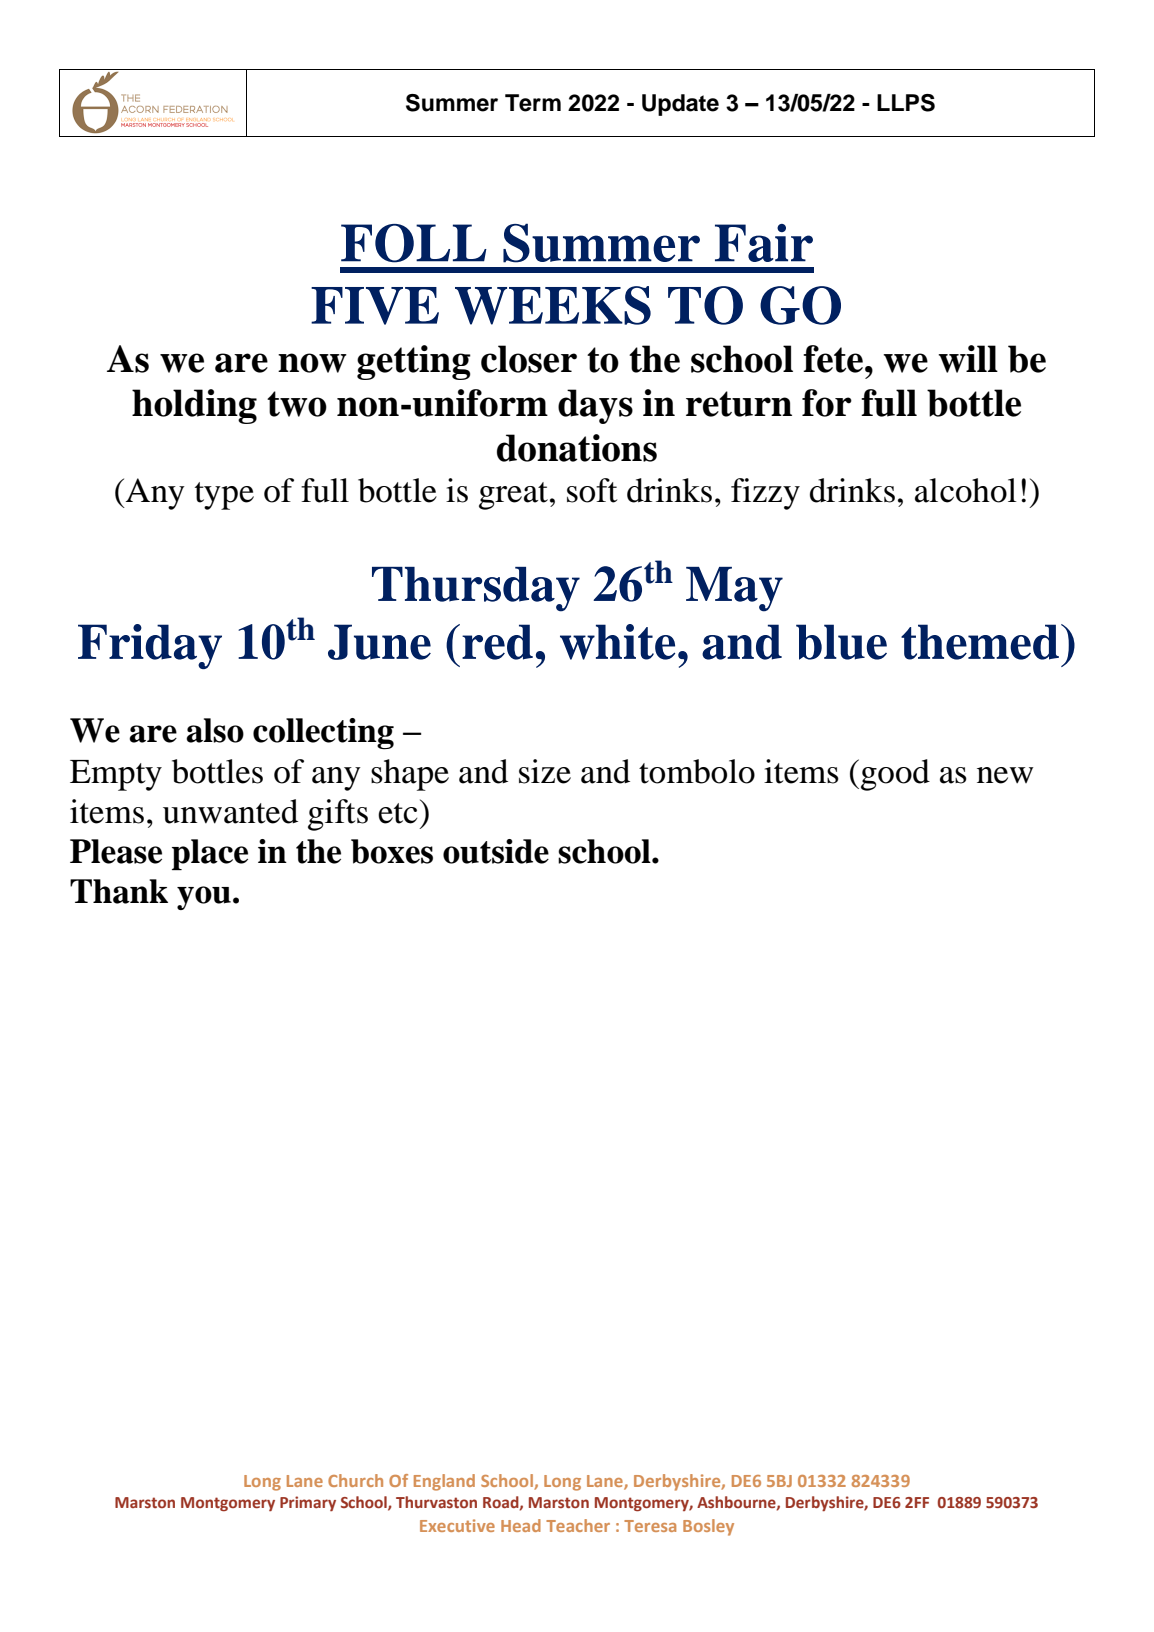  What do you see at coordinates (224, 496) in the image?
I see `type` at bounding box center [224, 496].
